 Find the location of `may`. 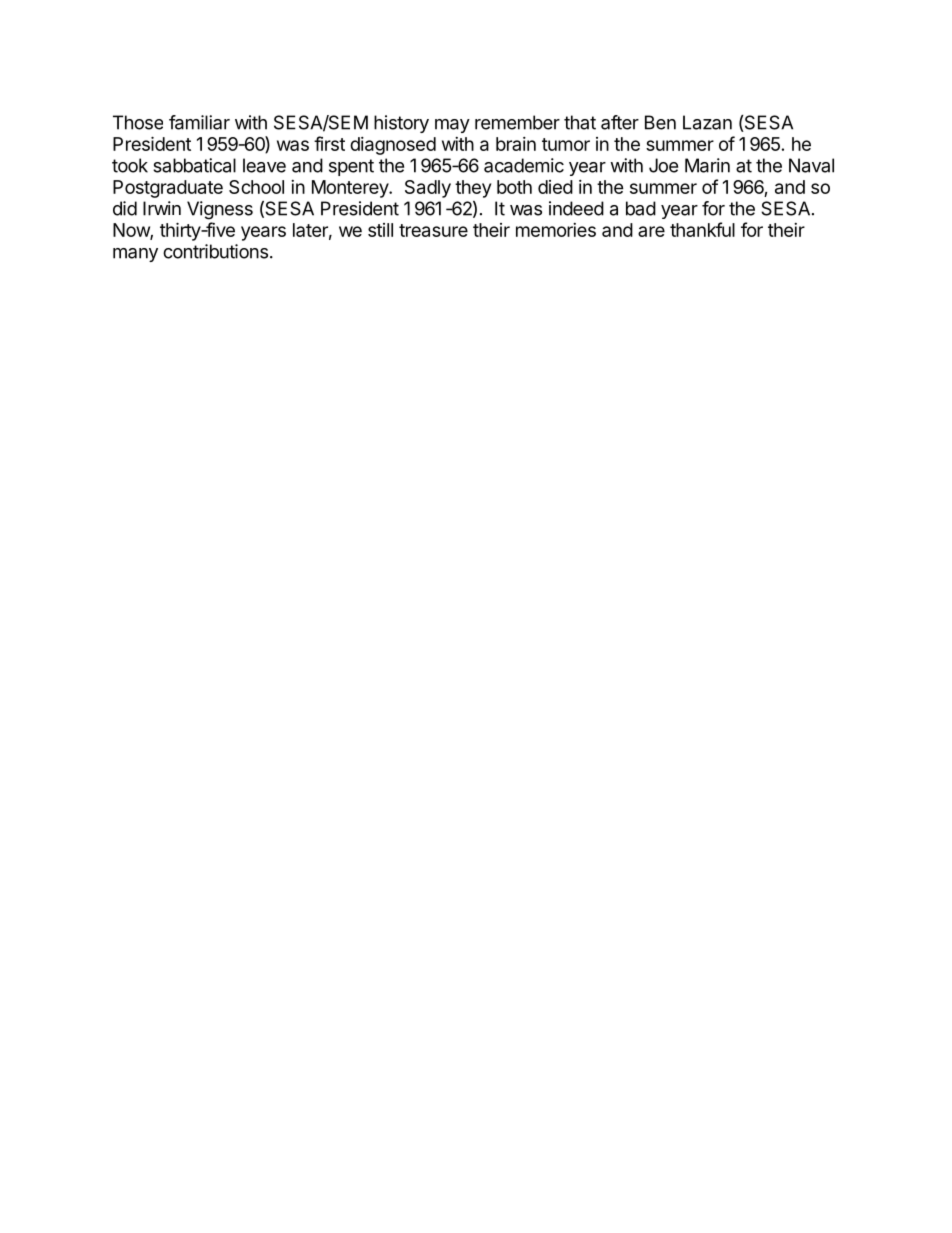

may is located at coordinates (452, 126).
